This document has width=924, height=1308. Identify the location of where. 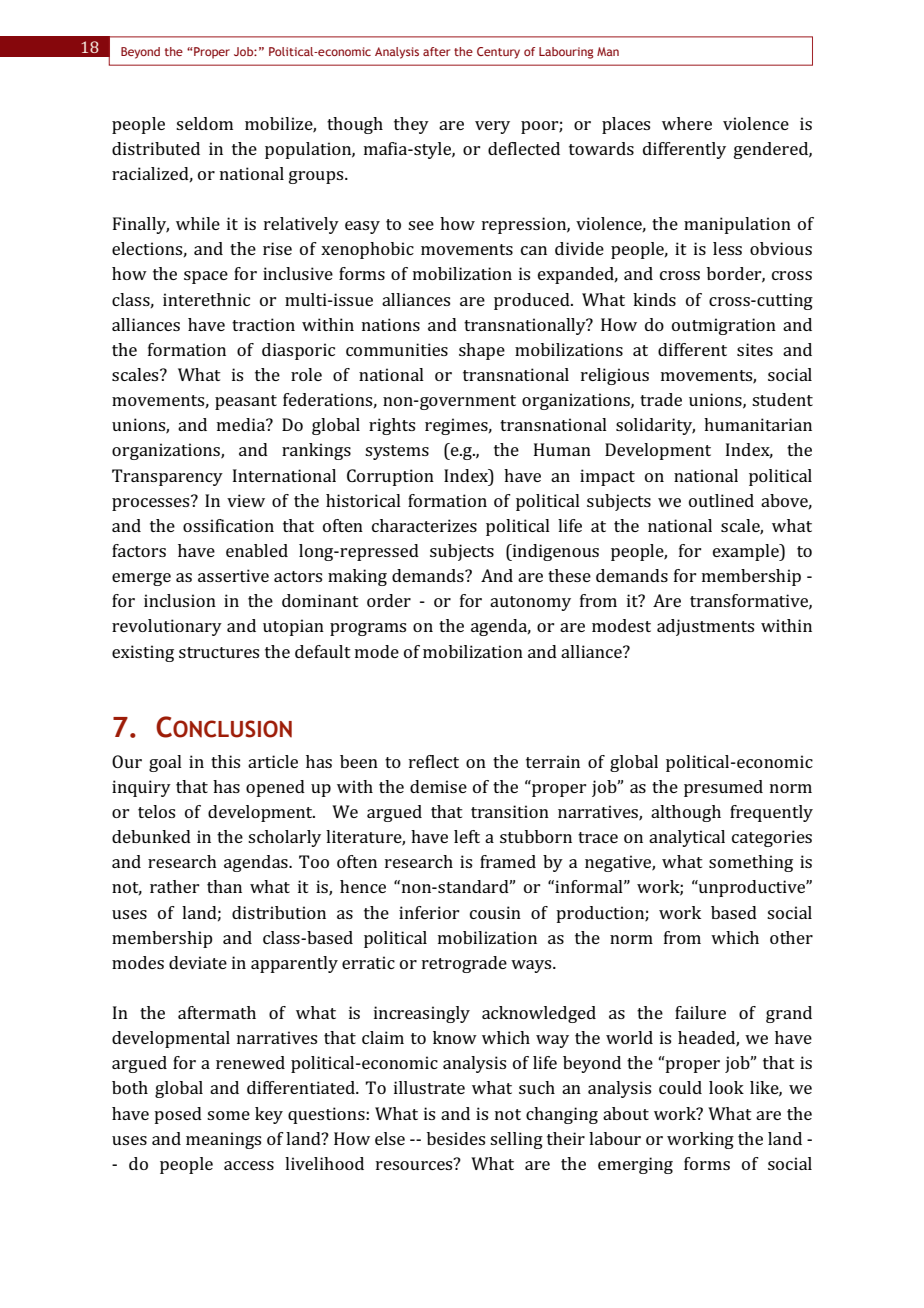
(687, 123).
